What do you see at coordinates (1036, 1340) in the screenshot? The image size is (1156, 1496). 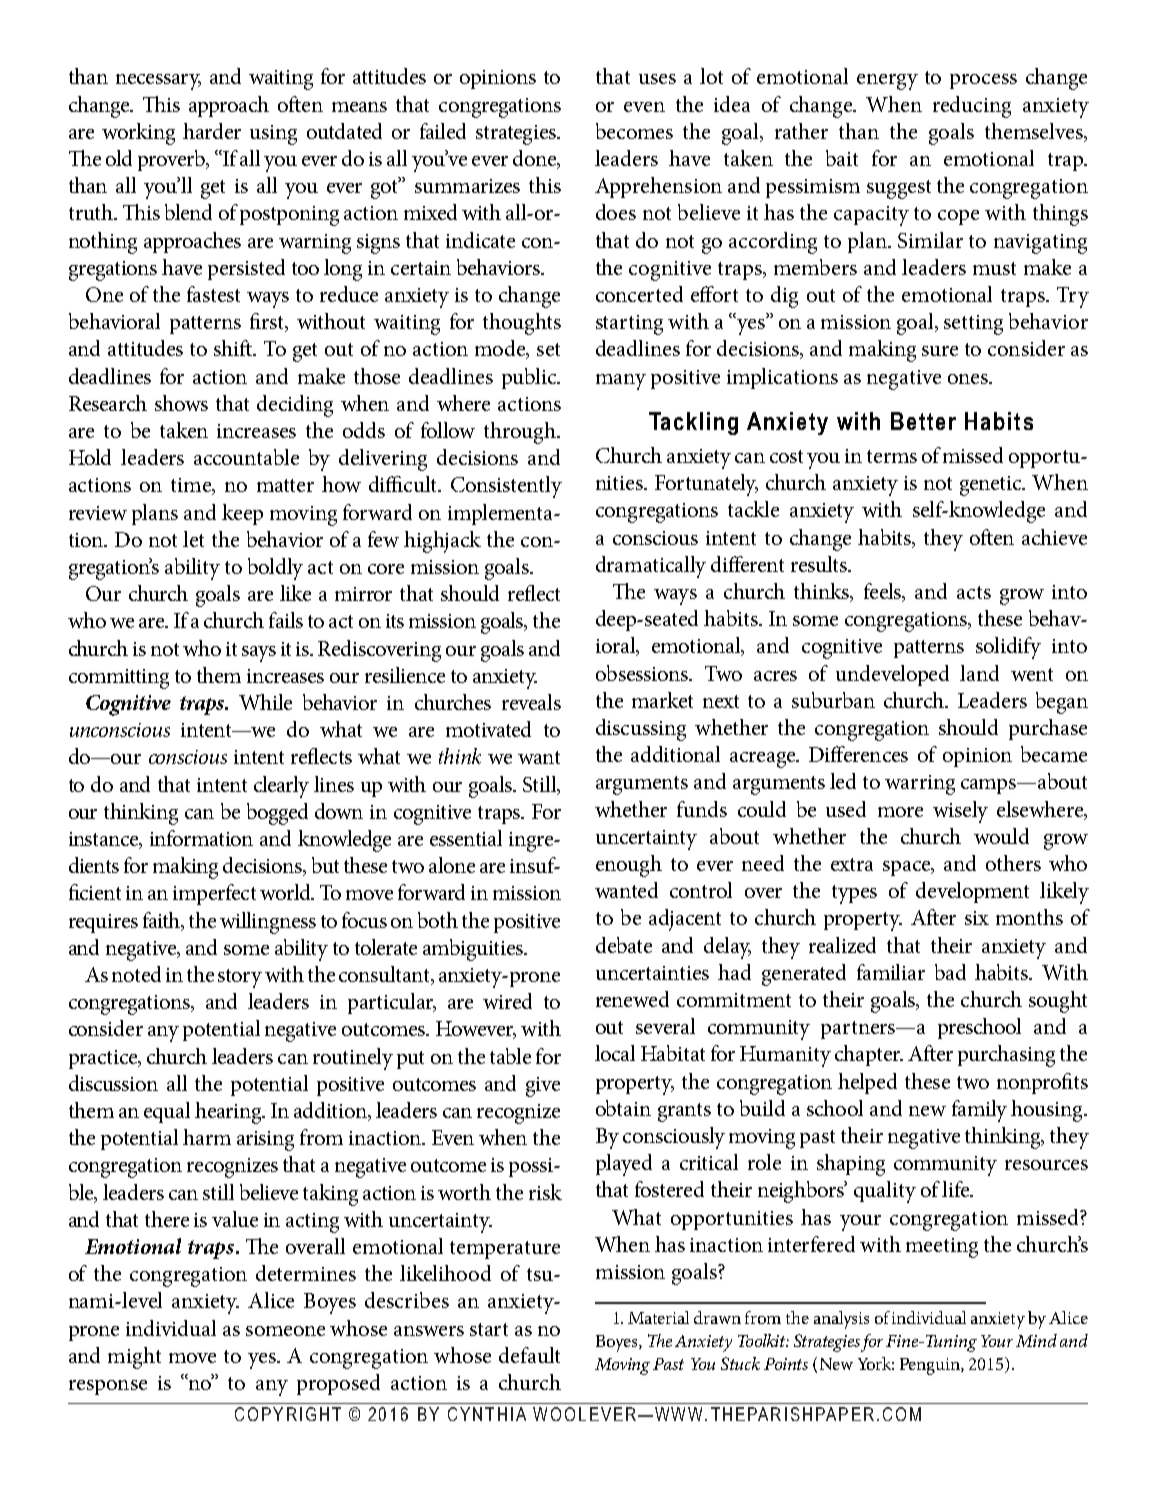 I see `Mind` at bounding box center [1036, 1340].
